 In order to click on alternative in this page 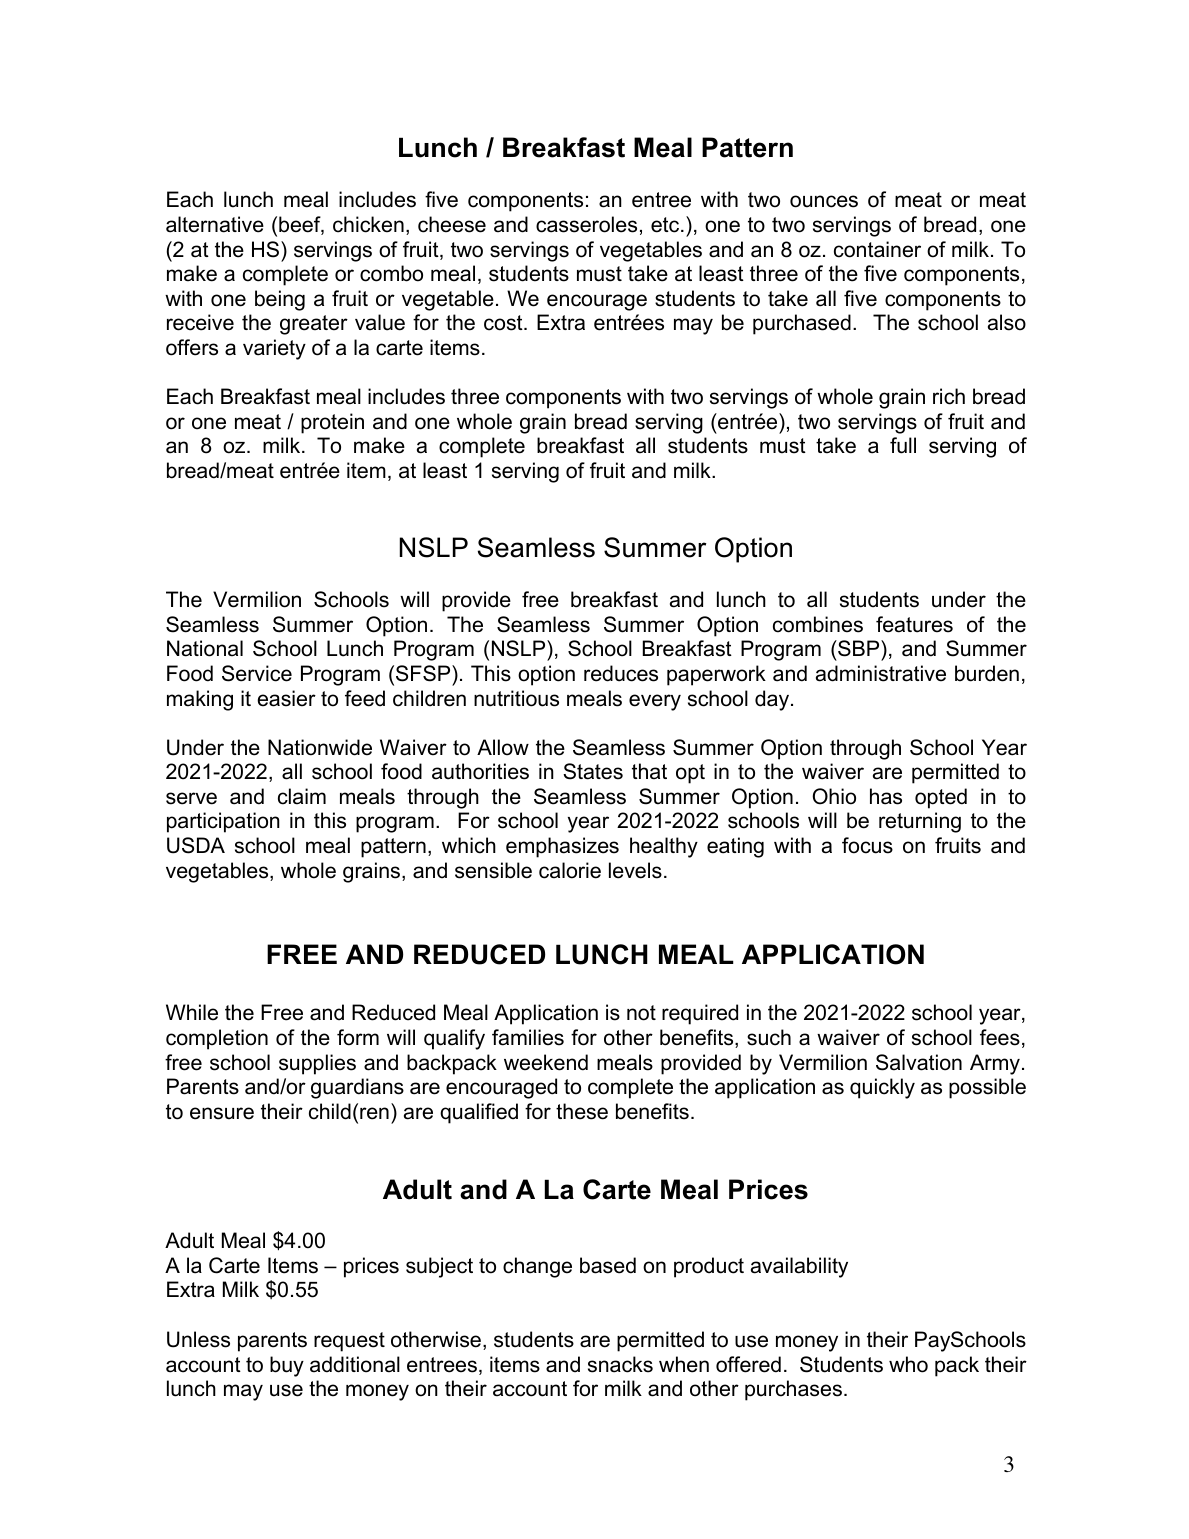, I will do `click(215, 224)`.
